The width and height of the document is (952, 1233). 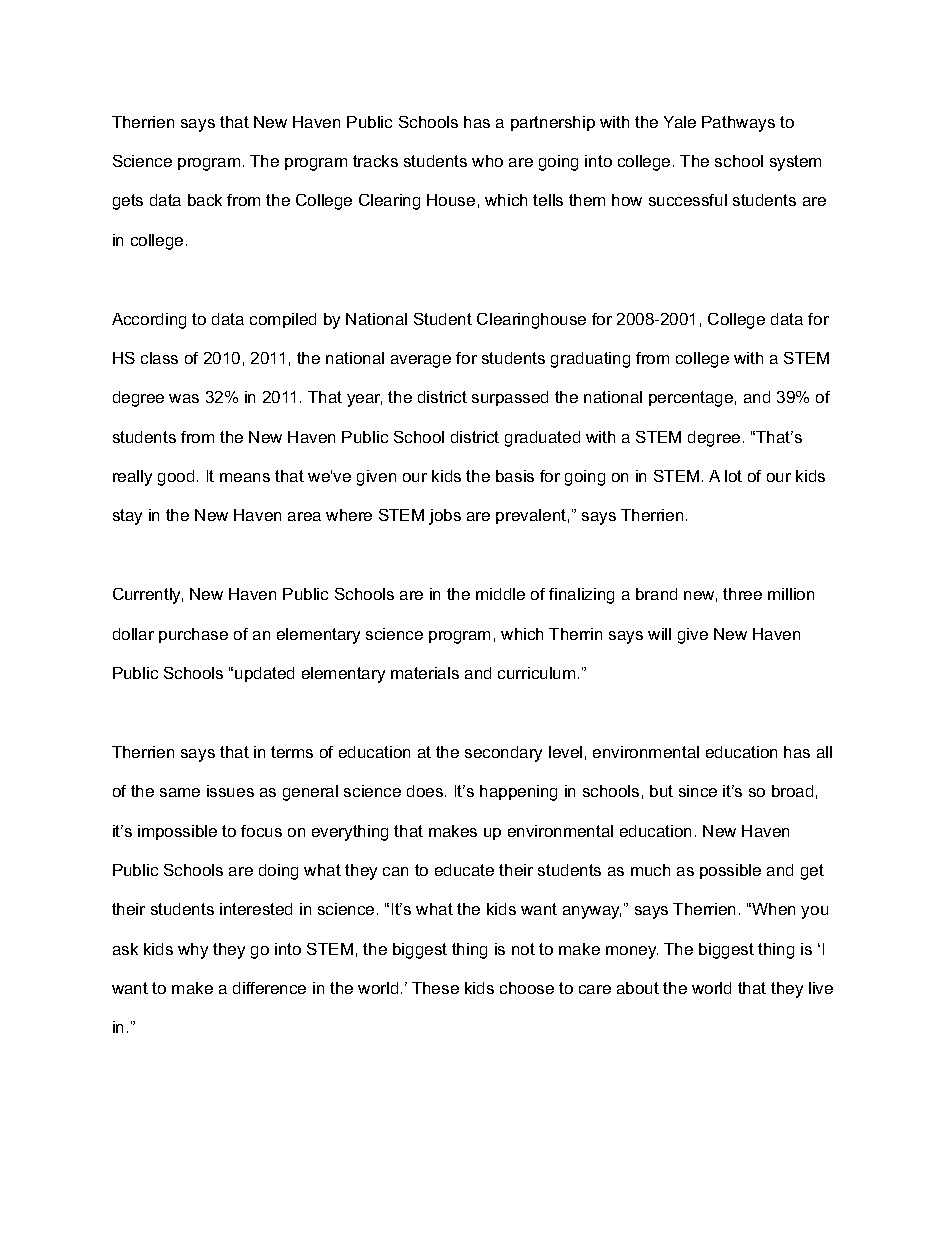 I want to click on was, so click(x=184, y=398).
